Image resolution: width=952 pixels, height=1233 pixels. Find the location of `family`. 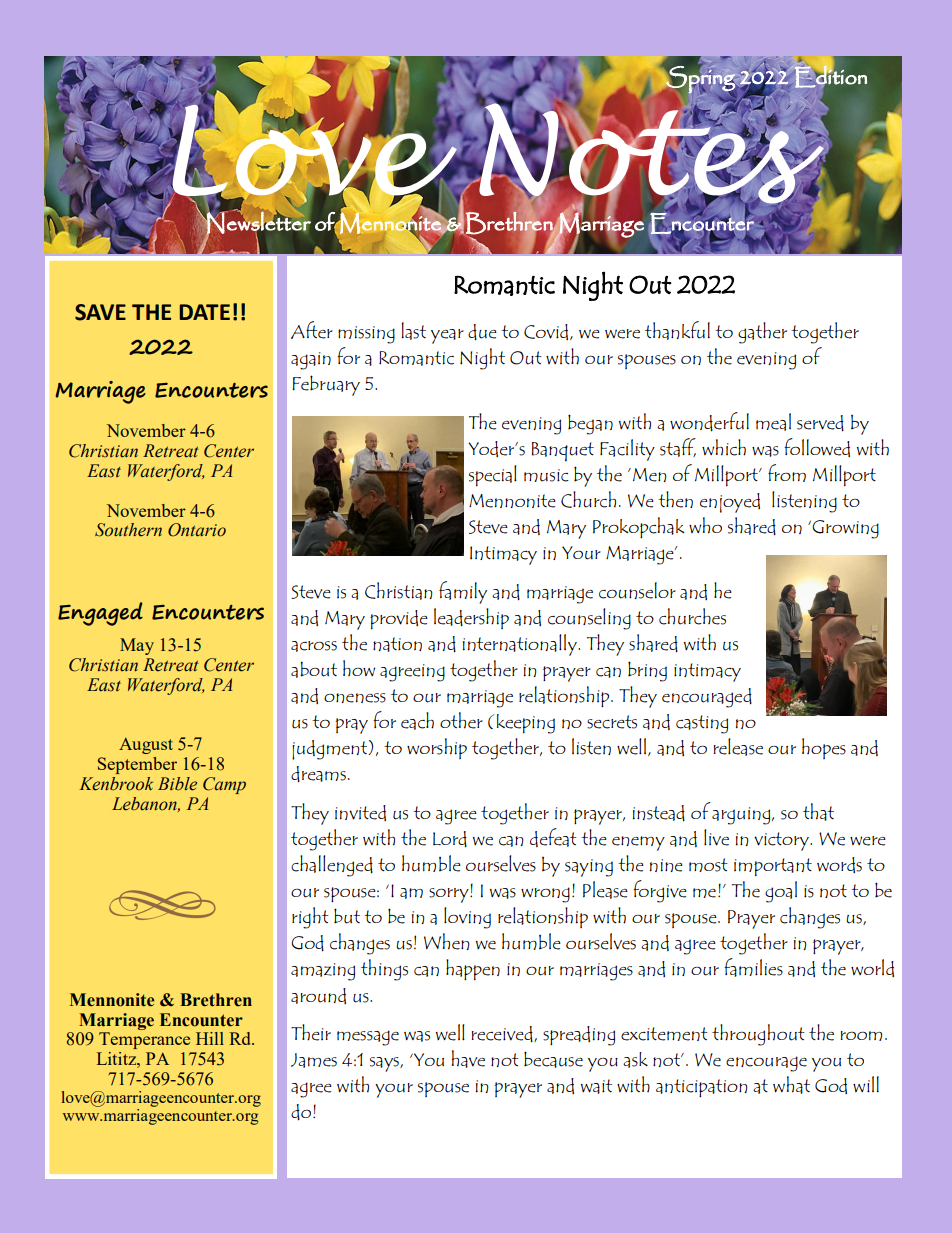

family is located at coordinates (463, 592).
